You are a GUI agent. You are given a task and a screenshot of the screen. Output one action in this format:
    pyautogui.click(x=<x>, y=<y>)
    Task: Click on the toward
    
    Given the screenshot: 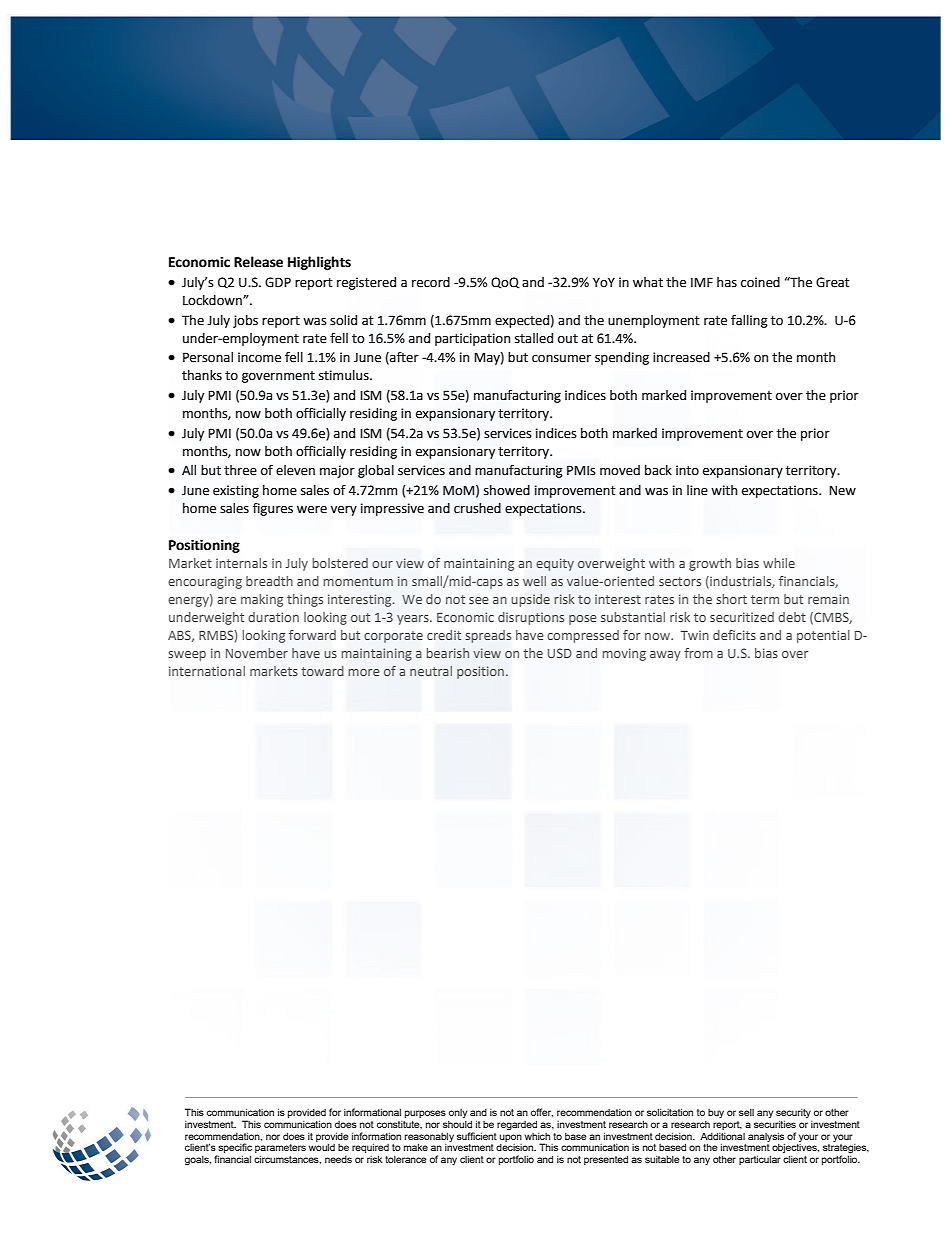 What is the action you would take?
    pyautogui.click(x=322, y=671)
